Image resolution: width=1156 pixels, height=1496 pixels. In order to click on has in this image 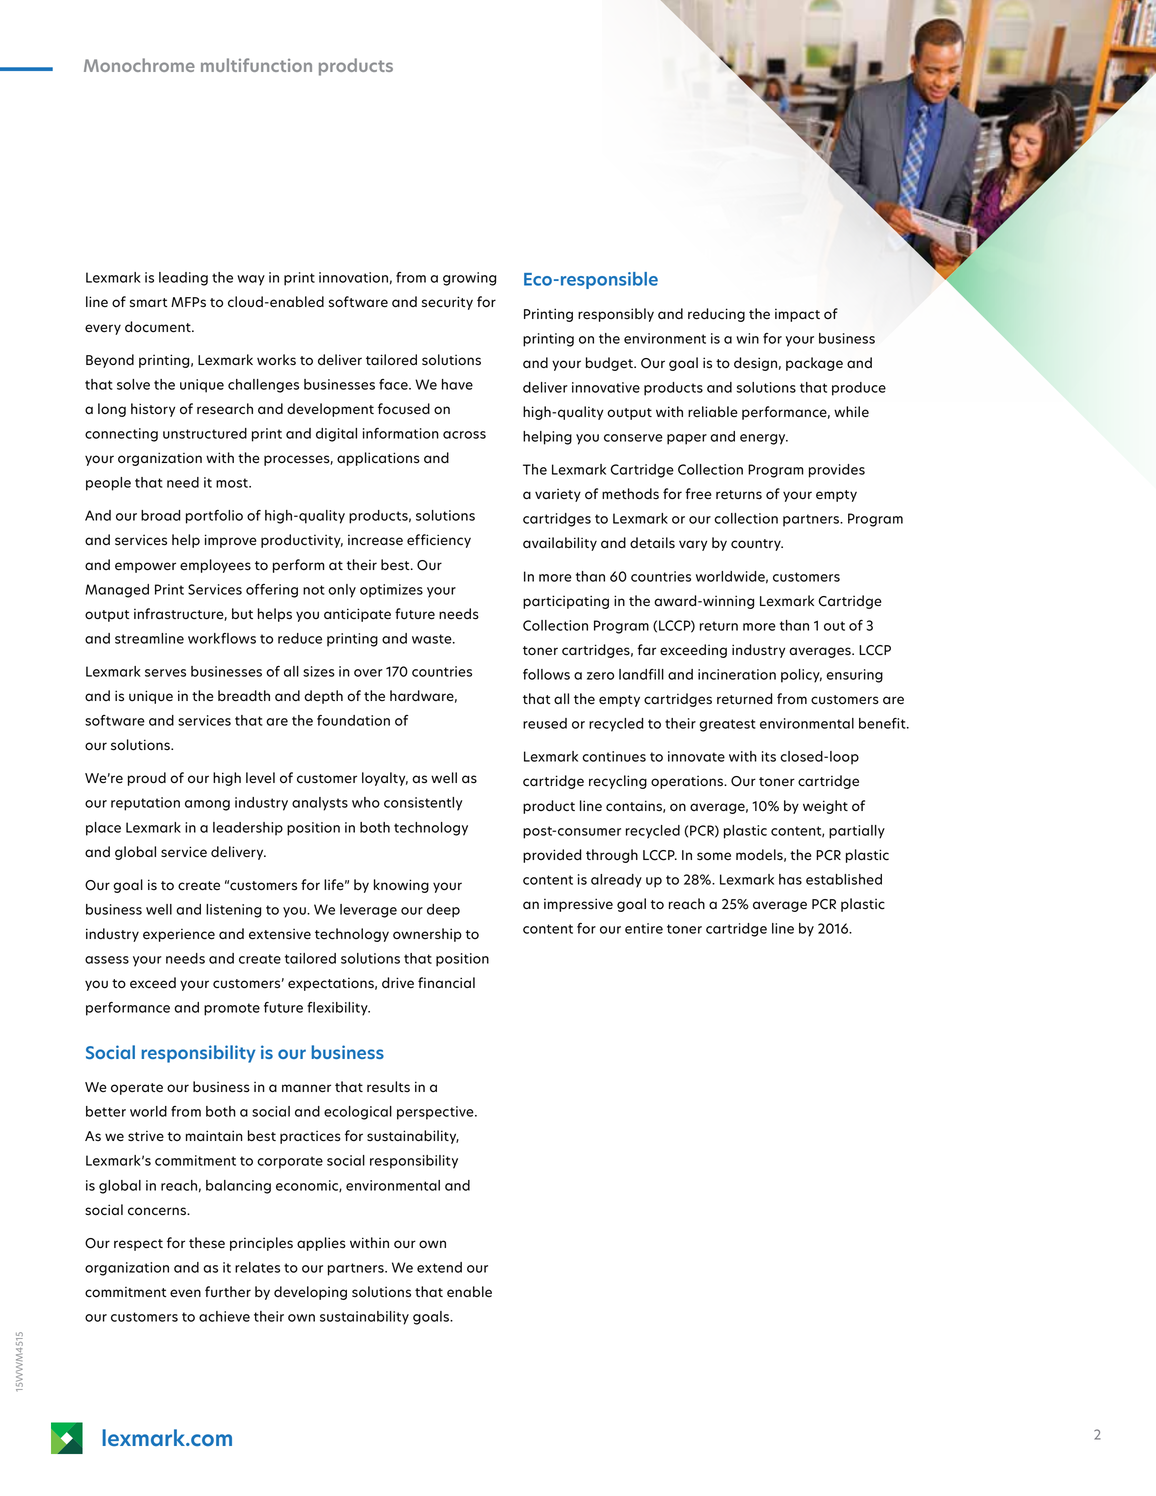, I will do `click(790, 879)`.
